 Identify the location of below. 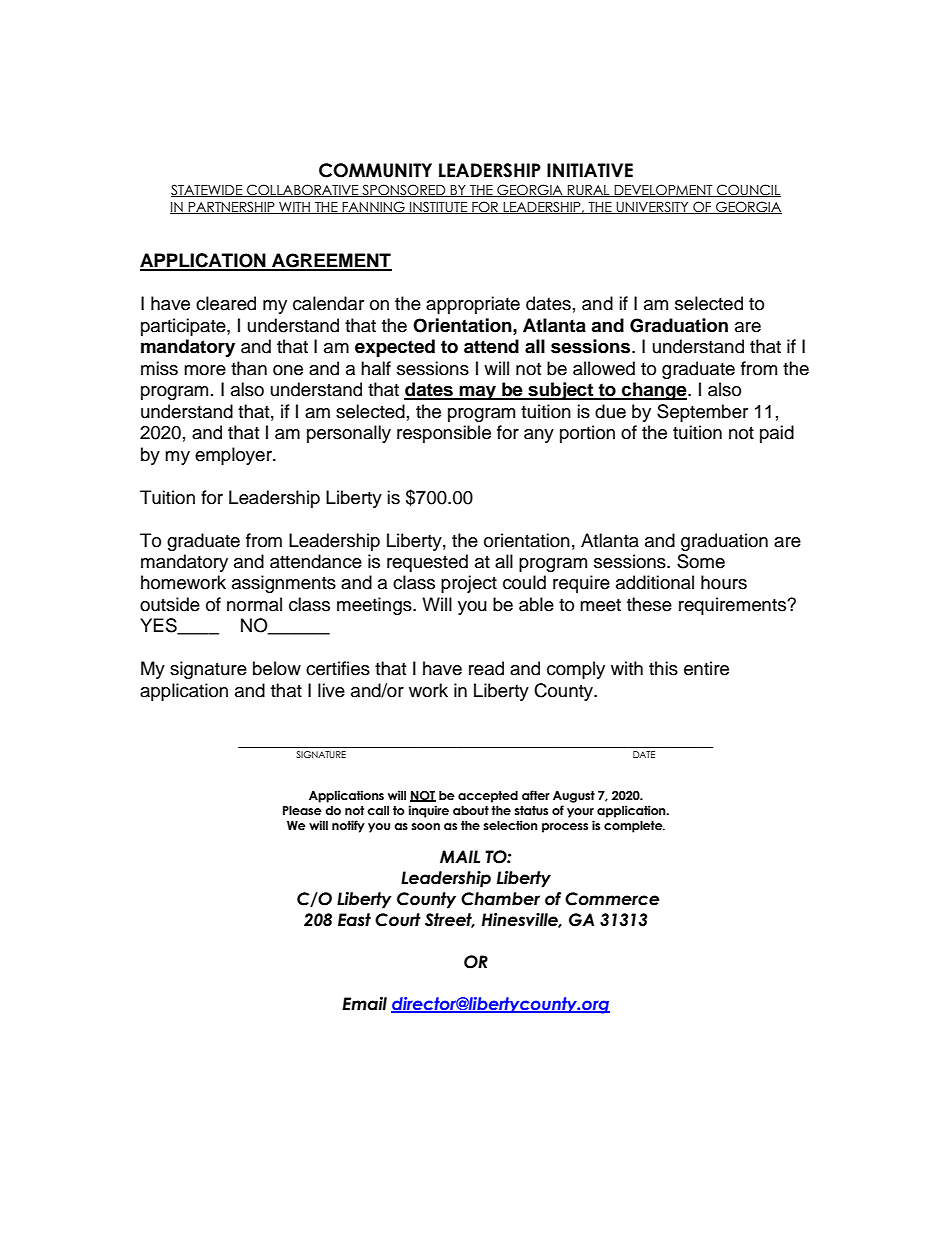
(277, 668).
